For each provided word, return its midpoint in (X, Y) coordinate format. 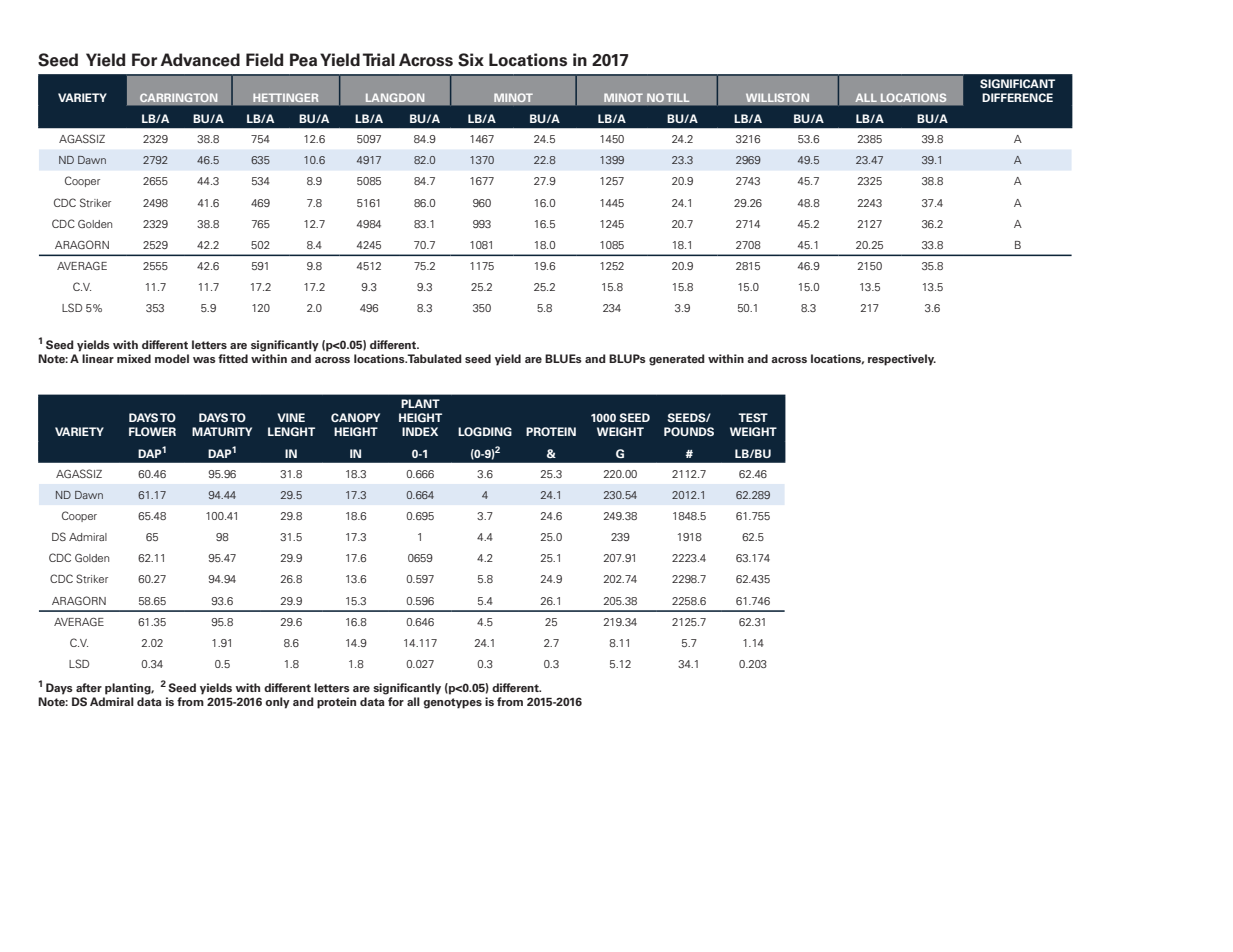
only (277, 703)
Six (471, 60)
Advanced (200, 60)
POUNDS (689, 431)
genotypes (452, 703)
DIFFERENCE (1017, 97)
